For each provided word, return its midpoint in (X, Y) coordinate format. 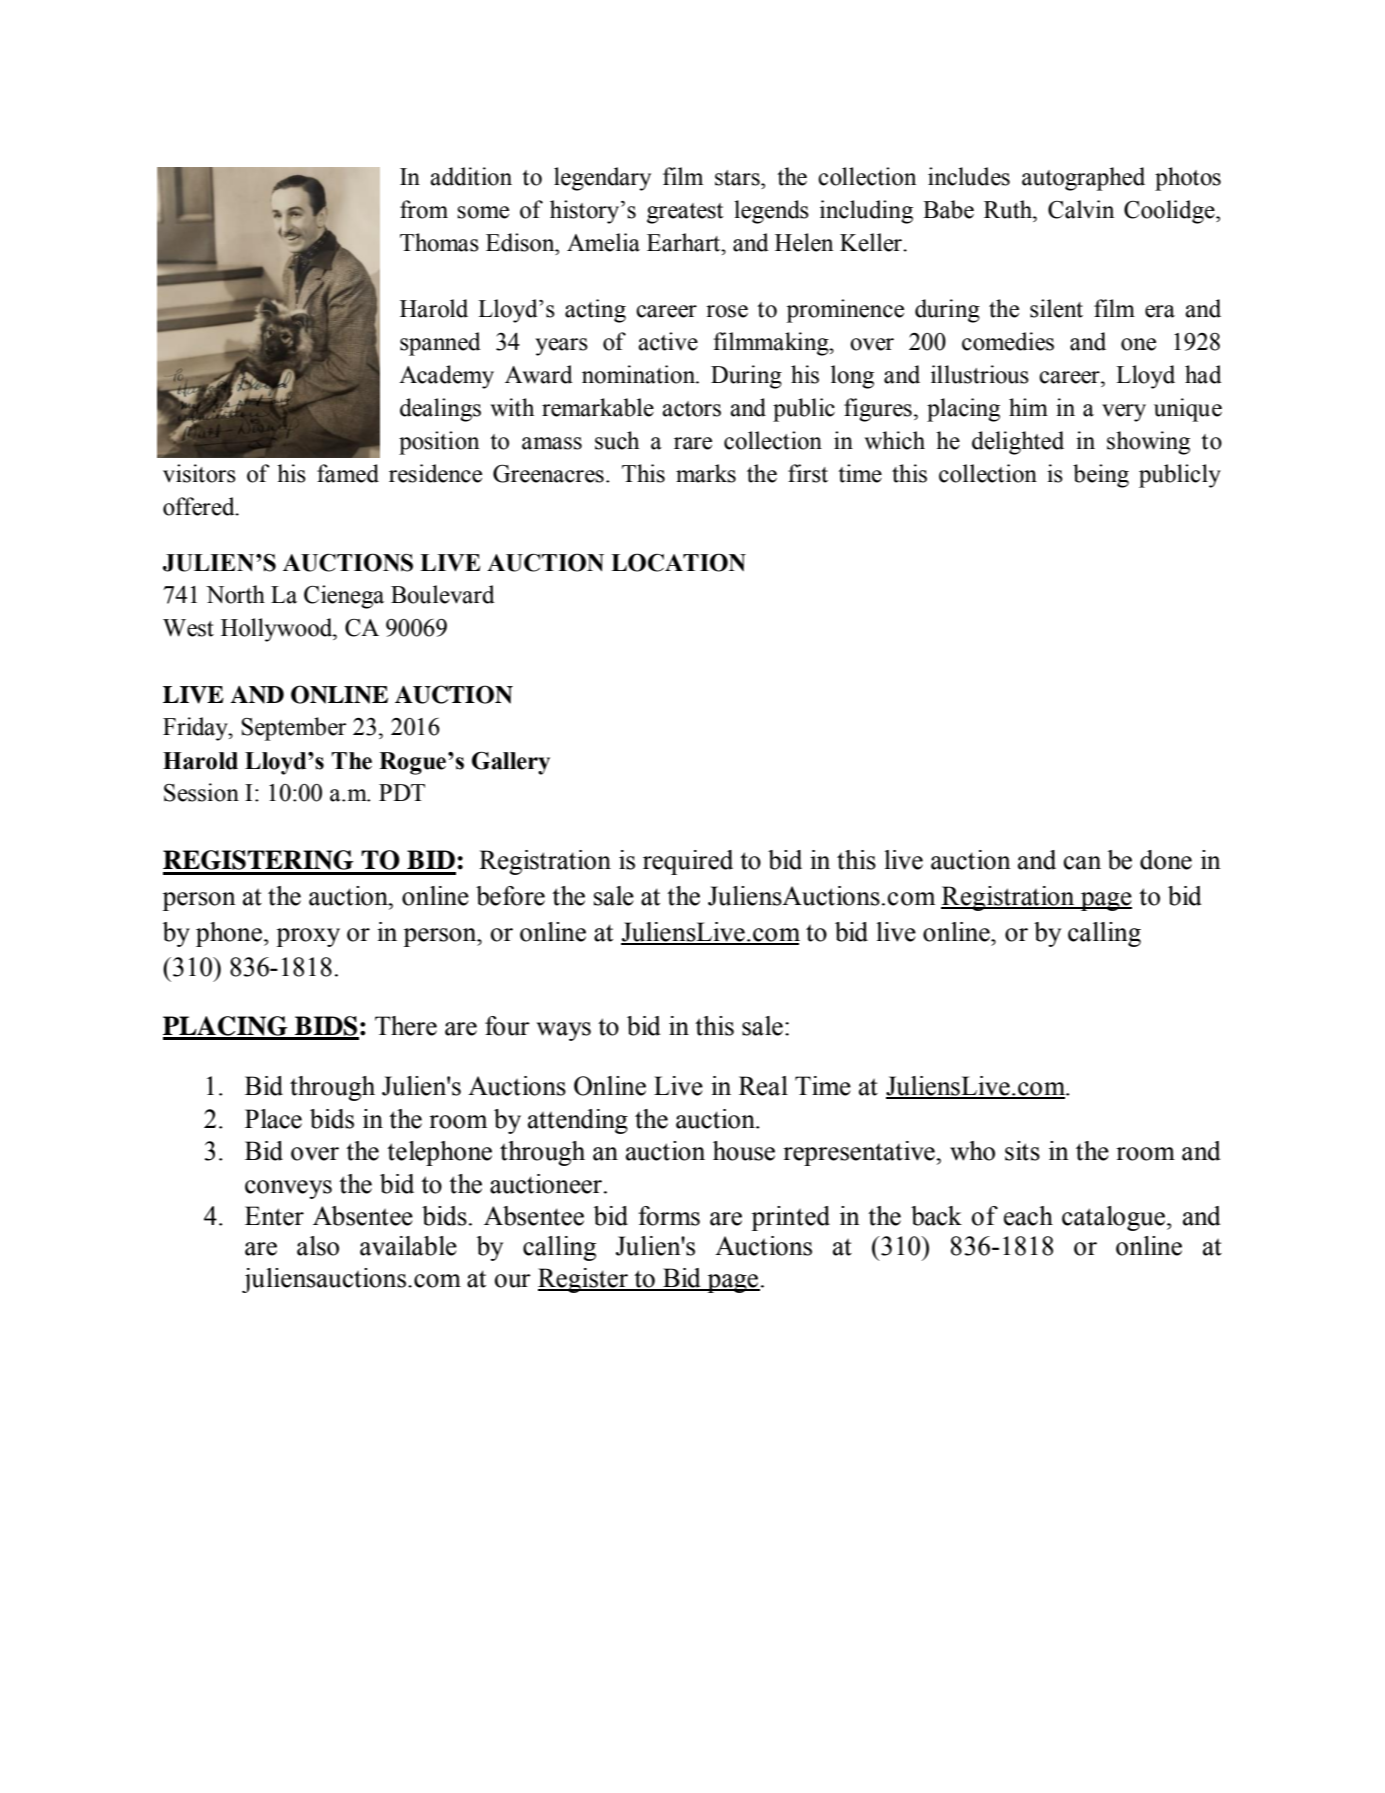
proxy (308, 937)
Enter (274, 1216)
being (1101, 476)
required (688, 862)
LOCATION (678, 562)
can (1082, 863)
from (424, 209)
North (235, 594)
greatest (685, 213)
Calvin (1081, 209)
